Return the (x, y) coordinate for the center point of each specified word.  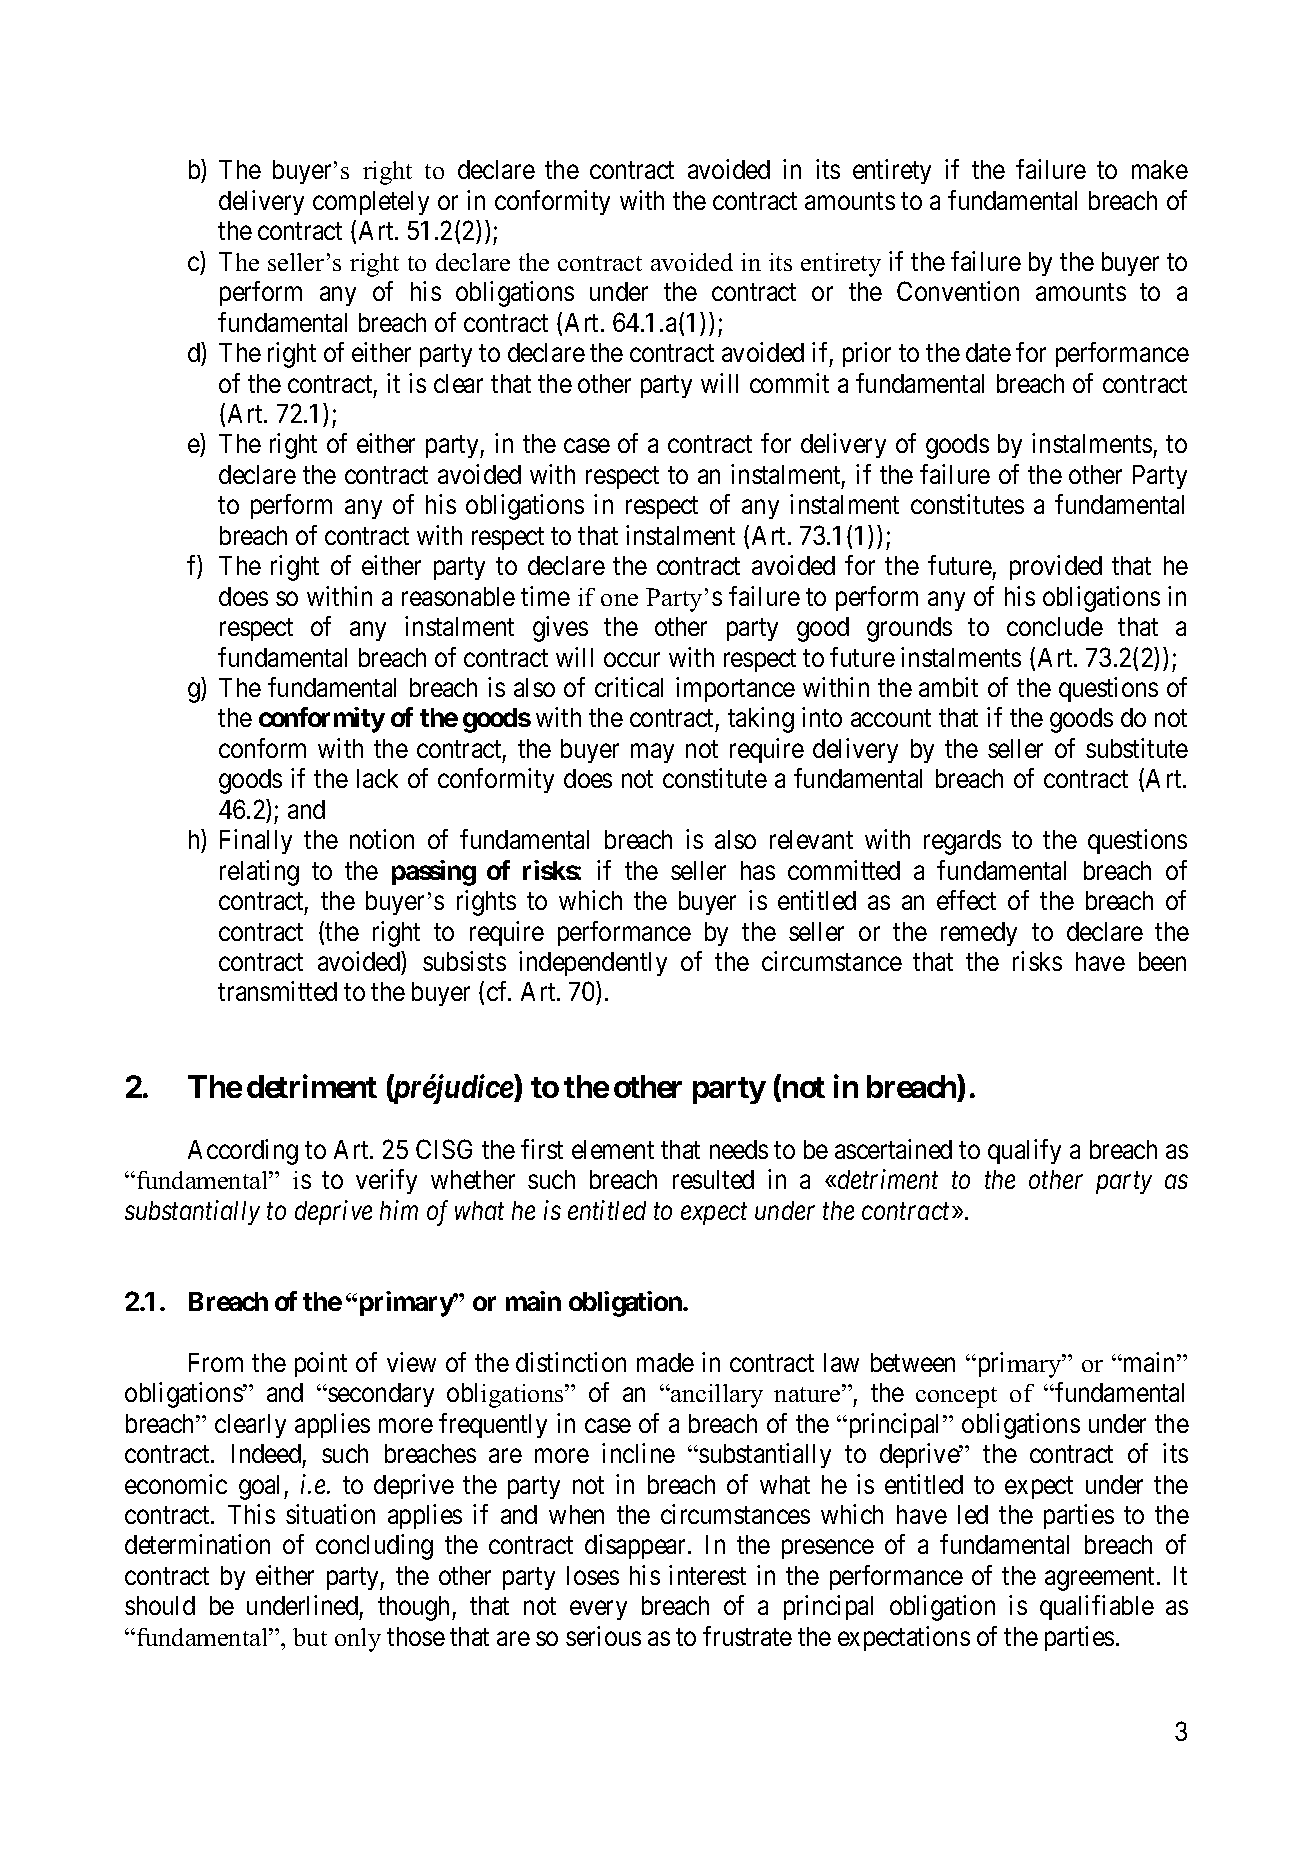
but (310, 1637)
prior (867, 354)
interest (707, 1575)
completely (371, 203)
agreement (1101, 1579)
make (1160, 169)
